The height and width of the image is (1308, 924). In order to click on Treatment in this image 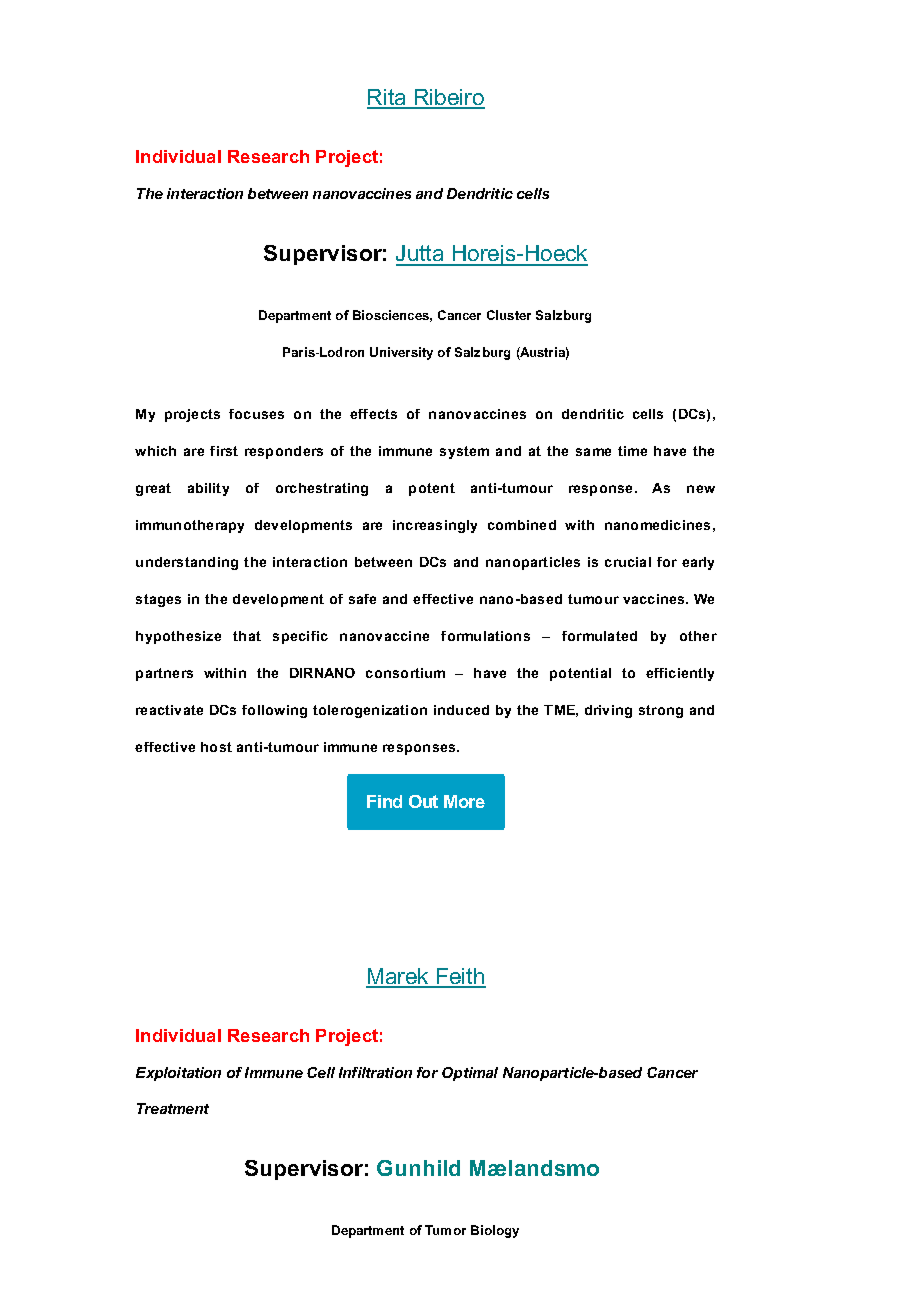, I will do `click(173, 1108)`.
